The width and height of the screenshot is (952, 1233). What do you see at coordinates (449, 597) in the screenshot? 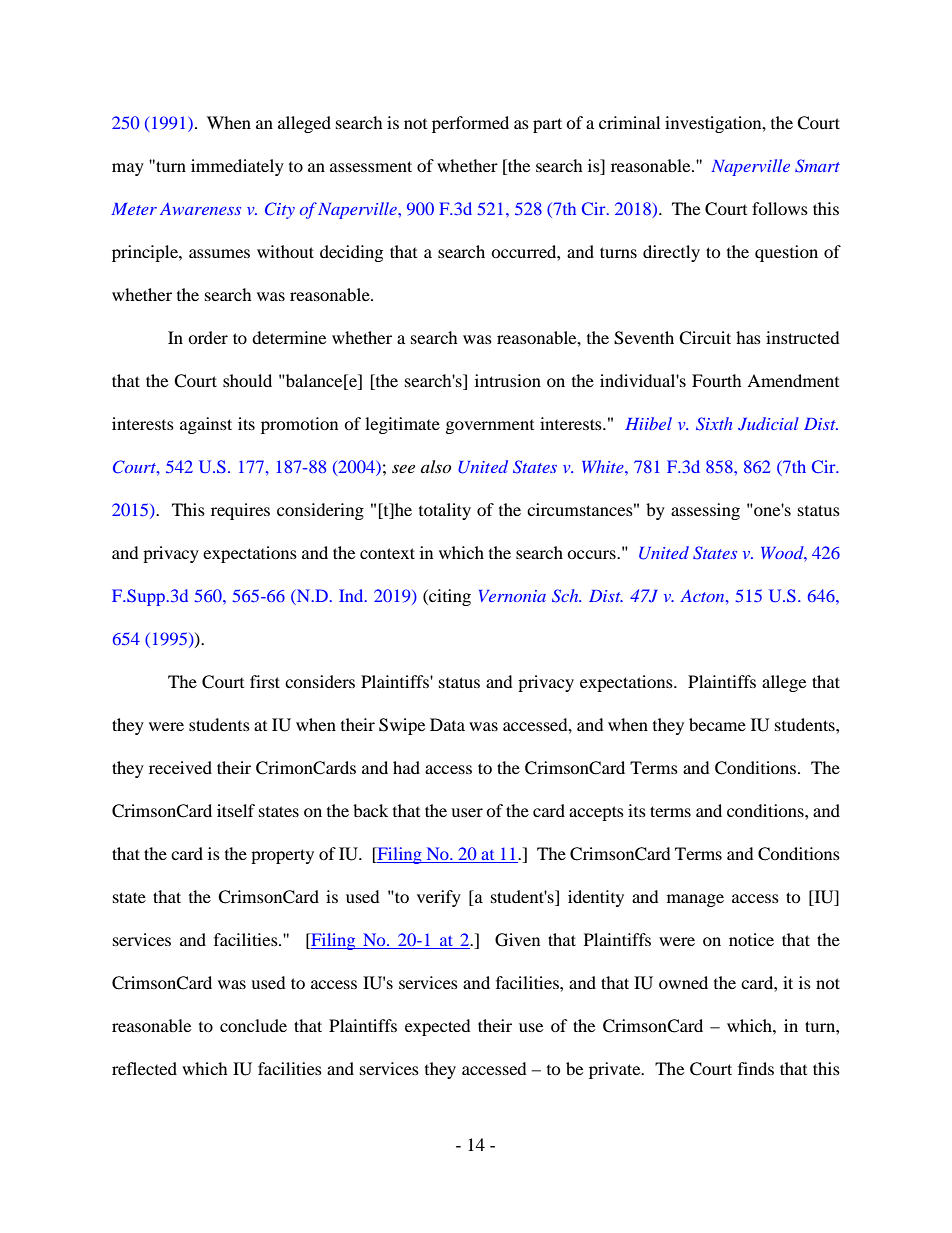
I see `citing` at bounding box center [449, 597].
